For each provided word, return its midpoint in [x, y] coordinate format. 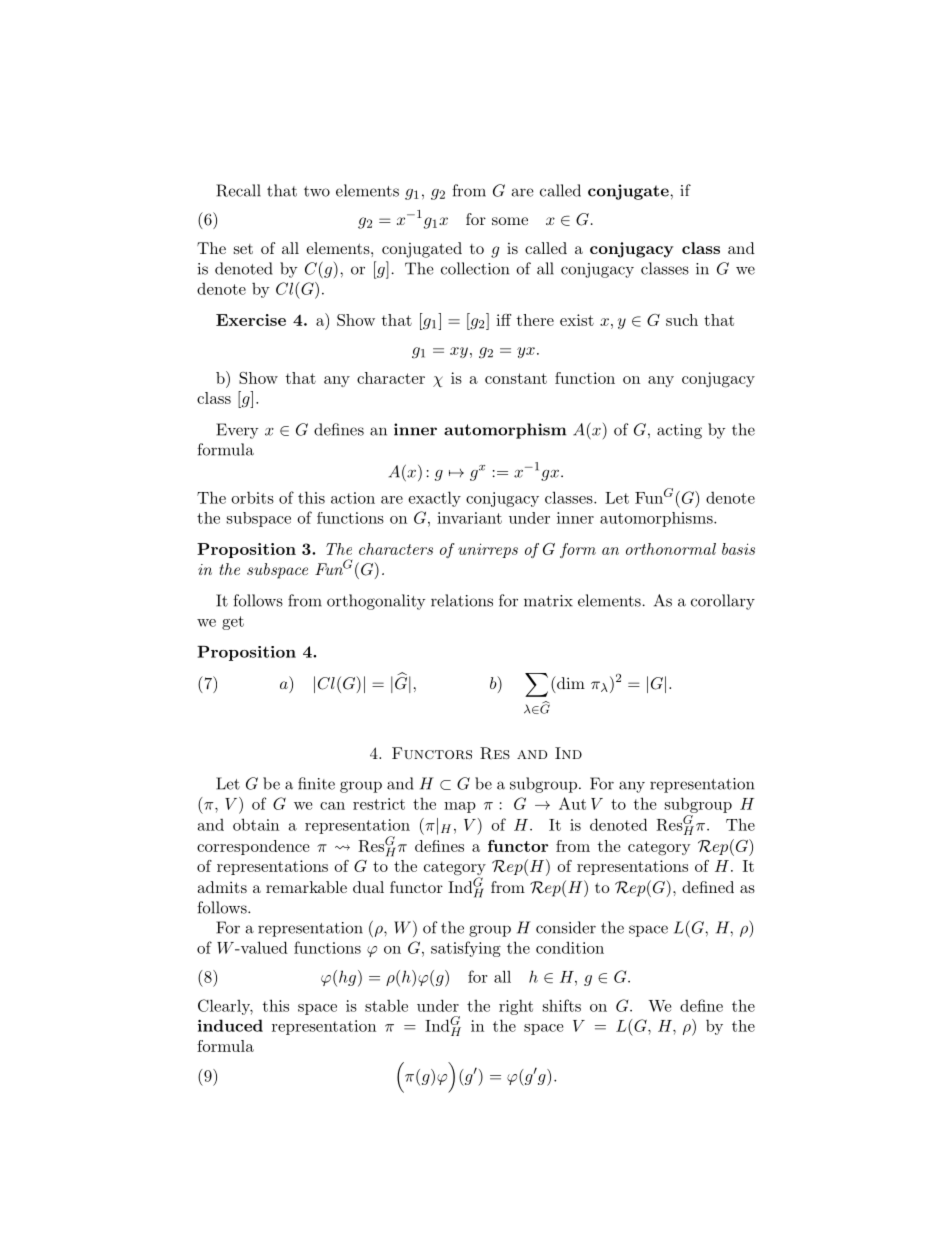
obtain [256, 824]
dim [570, 682]
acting [679, 431]
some [510, 221]
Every [237, 431]
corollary [723, 602]
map [460, 807]
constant [516, 378]
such [682, 320]
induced [230, 1025]
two [317, 191]
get [233, 623]
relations [462, 600]
